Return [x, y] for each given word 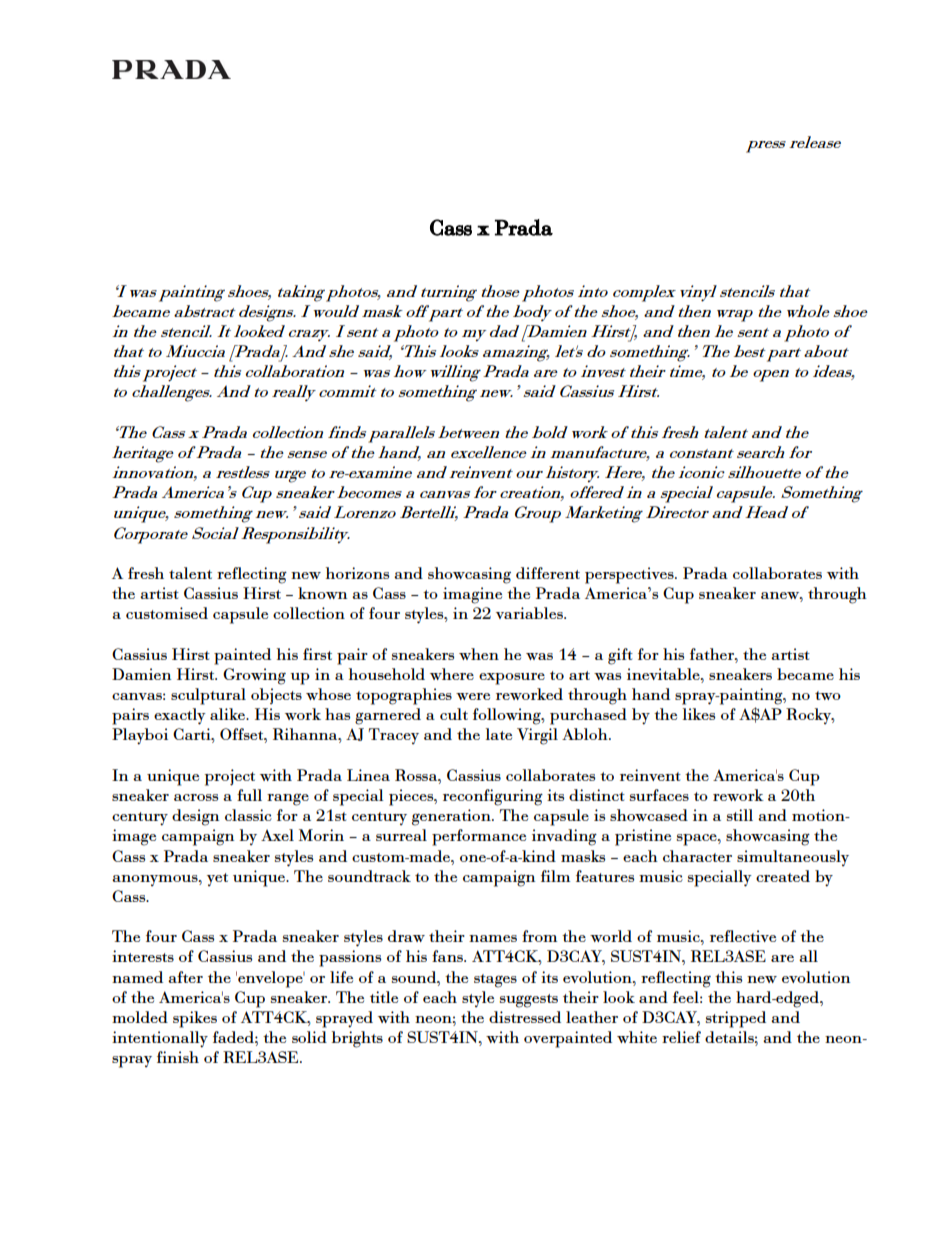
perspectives [630, 575]
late [499, 734]
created [783, 876]
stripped [736, 1019]
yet [217, 879]
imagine [472, 595]
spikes [195, 1019]
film [555, 876]
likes [699, 714]
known [322, 593]
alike [229, 714]
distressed [525, 1017]
